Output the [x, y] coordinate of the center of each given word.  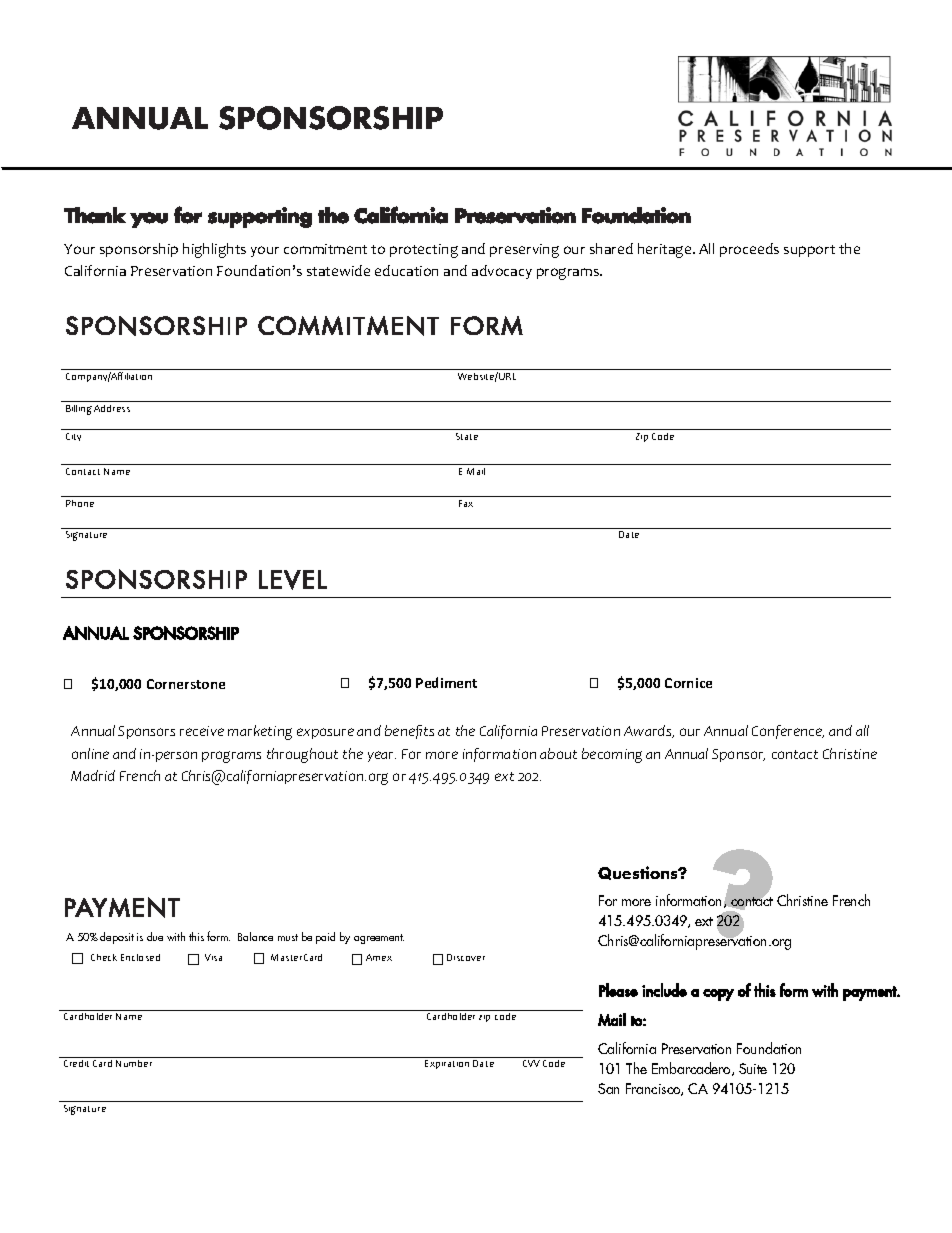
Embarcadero [692, 1069]
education [406, 270]
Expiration [447, 1064]
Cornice [688, 683]
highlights [214, 250]
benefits [409, 732]
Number [134, 1063]
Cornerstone [186, 684]
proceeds [749, 250]
